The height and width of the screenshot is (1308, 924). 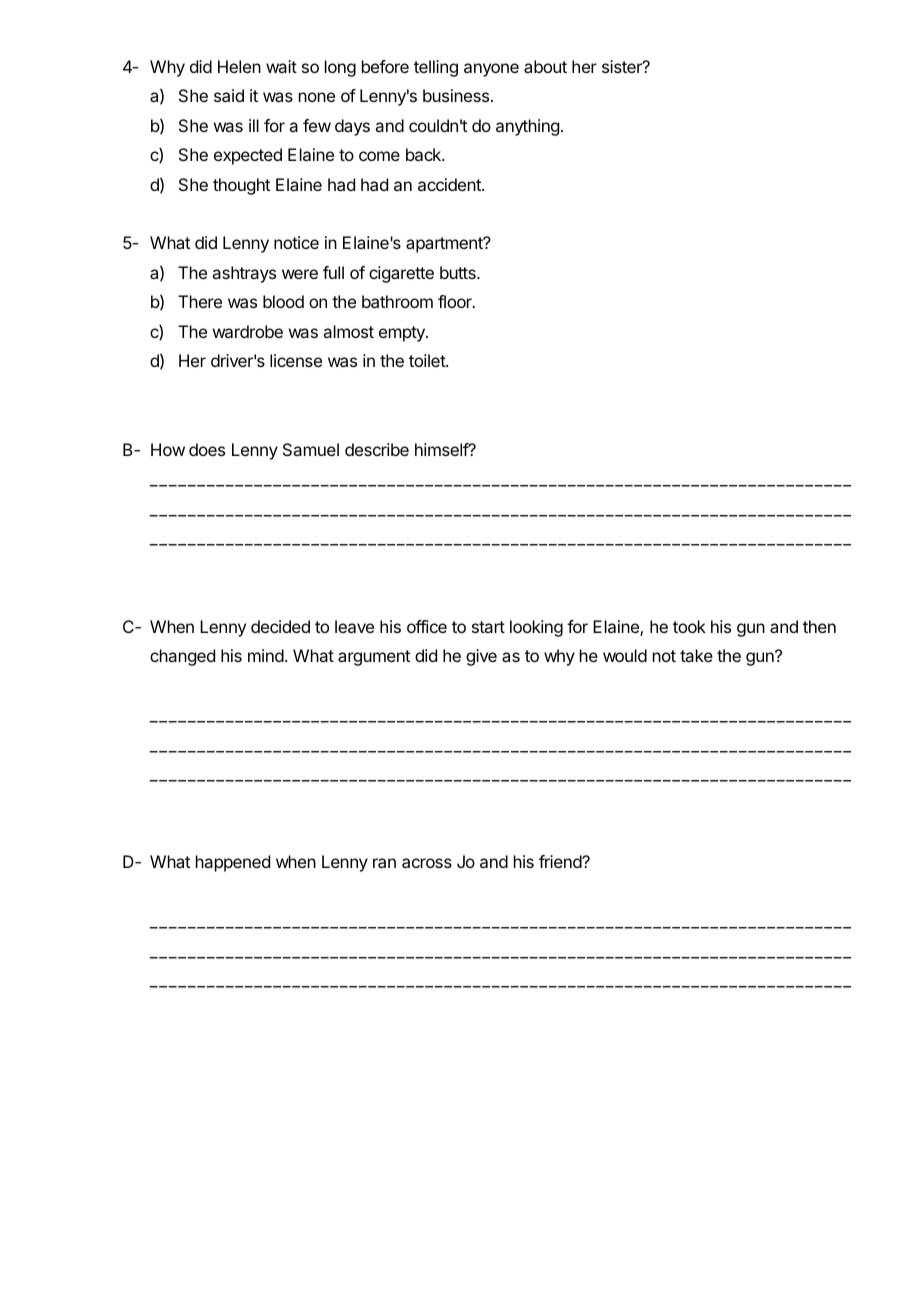 What do you see at coordinates (488, 627) in the screenshot?
I see `start` at bounding box center [488, 627].
